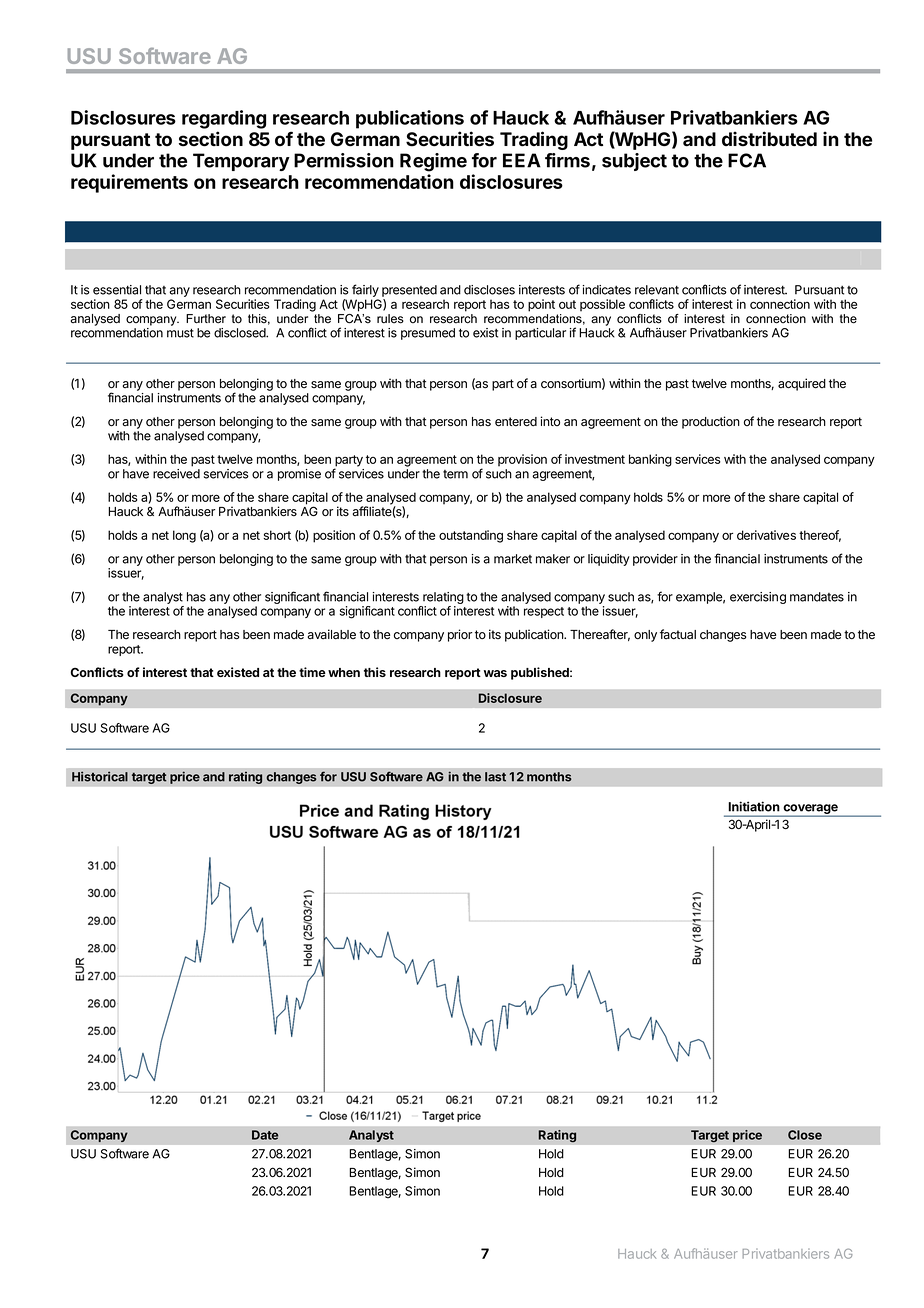  Describe the element at coordinates (495, 777) in the screenshot. I see `last` at that location.
